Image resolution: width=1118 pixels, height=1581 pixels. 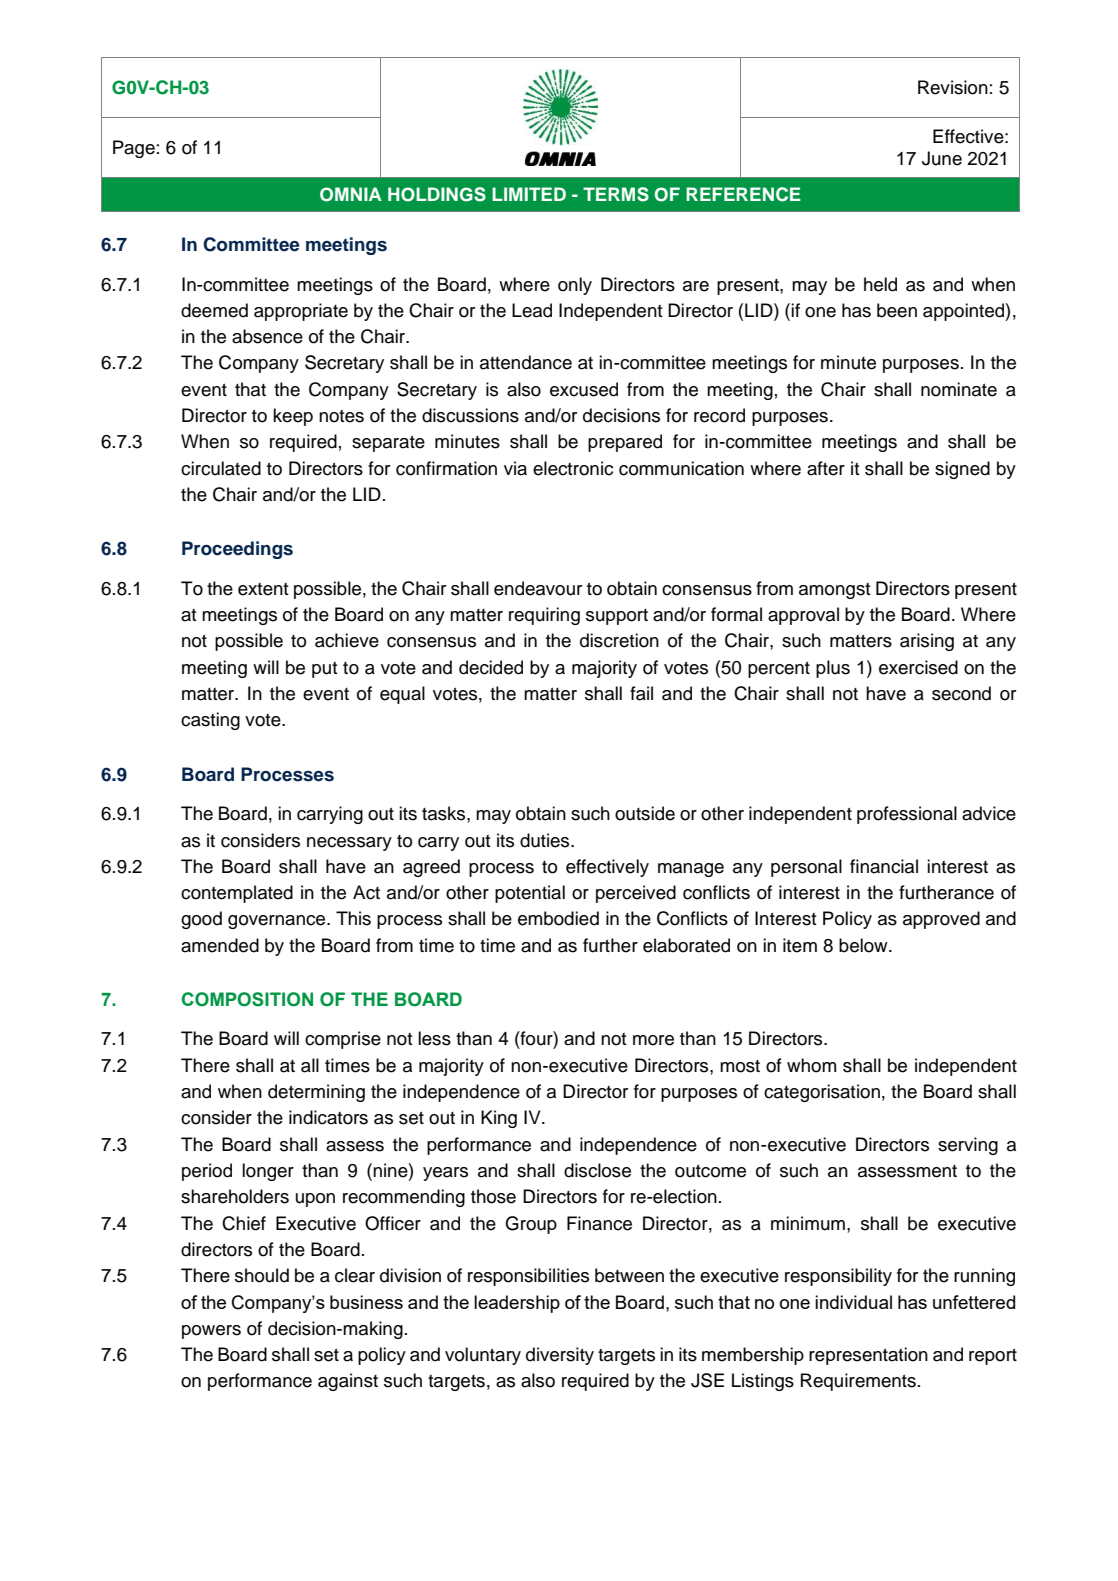 I want to click on June, so click(x=942, y=158).
